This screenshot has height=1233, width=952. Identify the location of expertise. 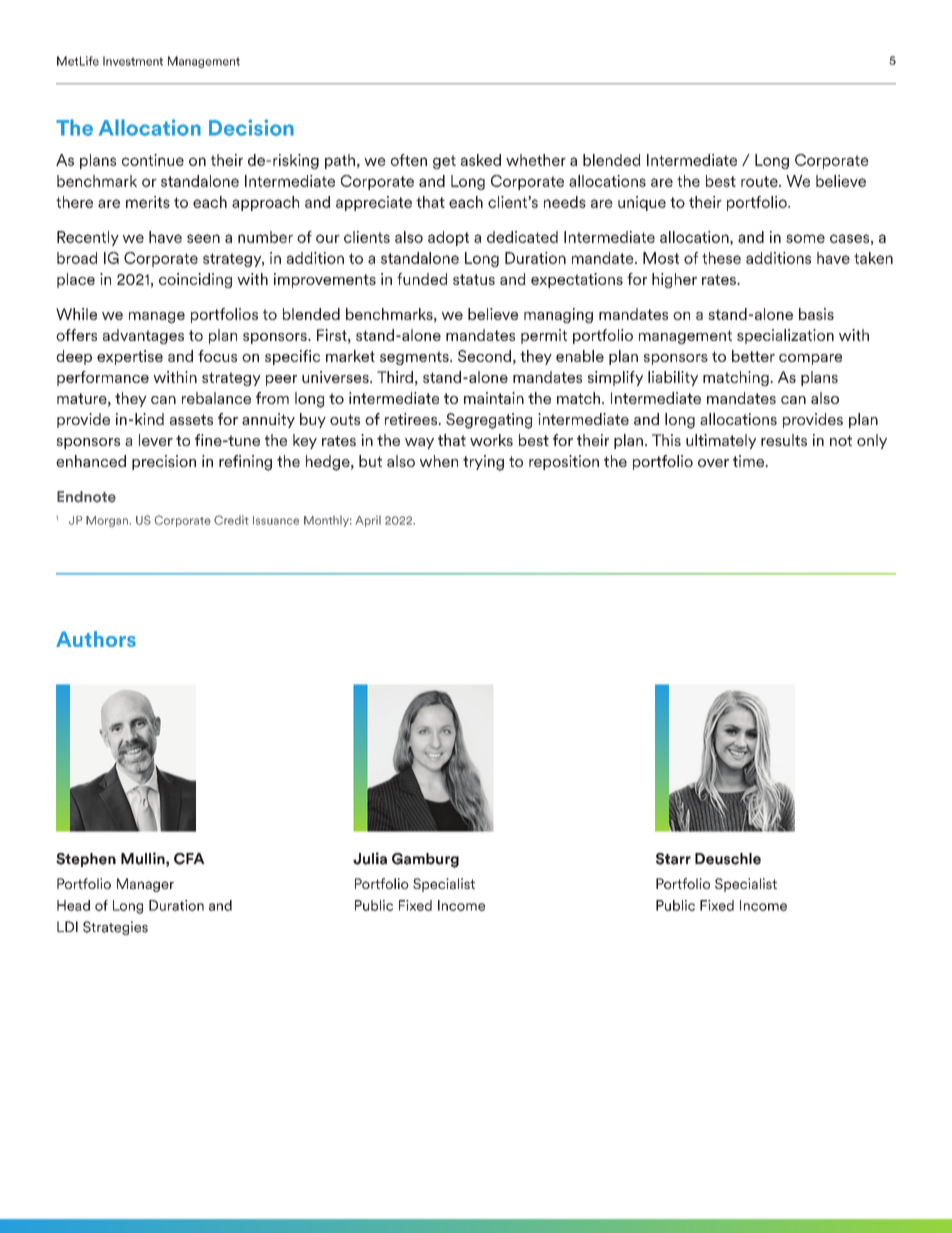
(130, 357).
